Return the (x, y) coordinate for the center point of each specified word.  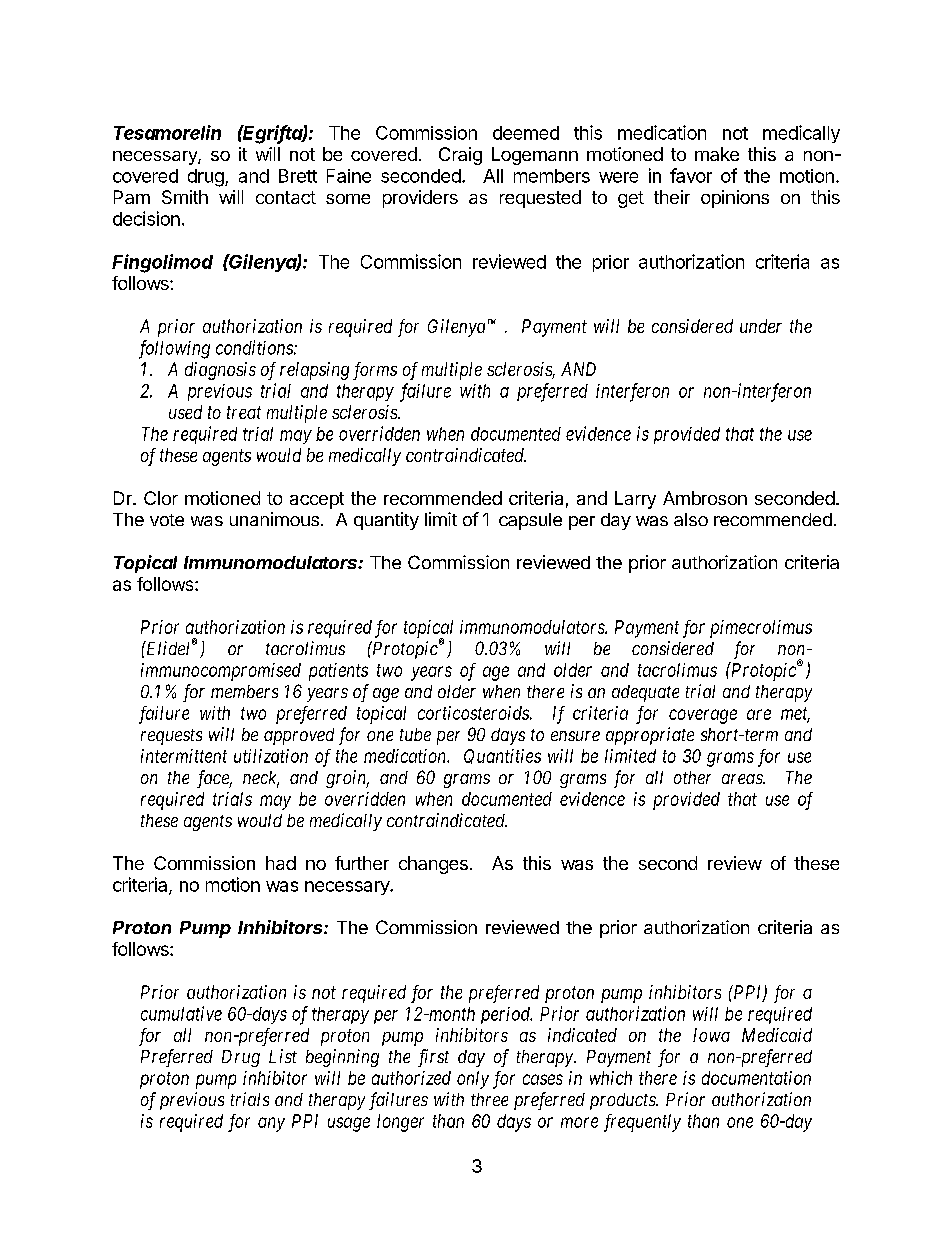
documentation (756, 1078)
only (473, 1080)
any (271, 1124)
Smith (185, 197)
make (717, 154)
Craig (460, 156)
